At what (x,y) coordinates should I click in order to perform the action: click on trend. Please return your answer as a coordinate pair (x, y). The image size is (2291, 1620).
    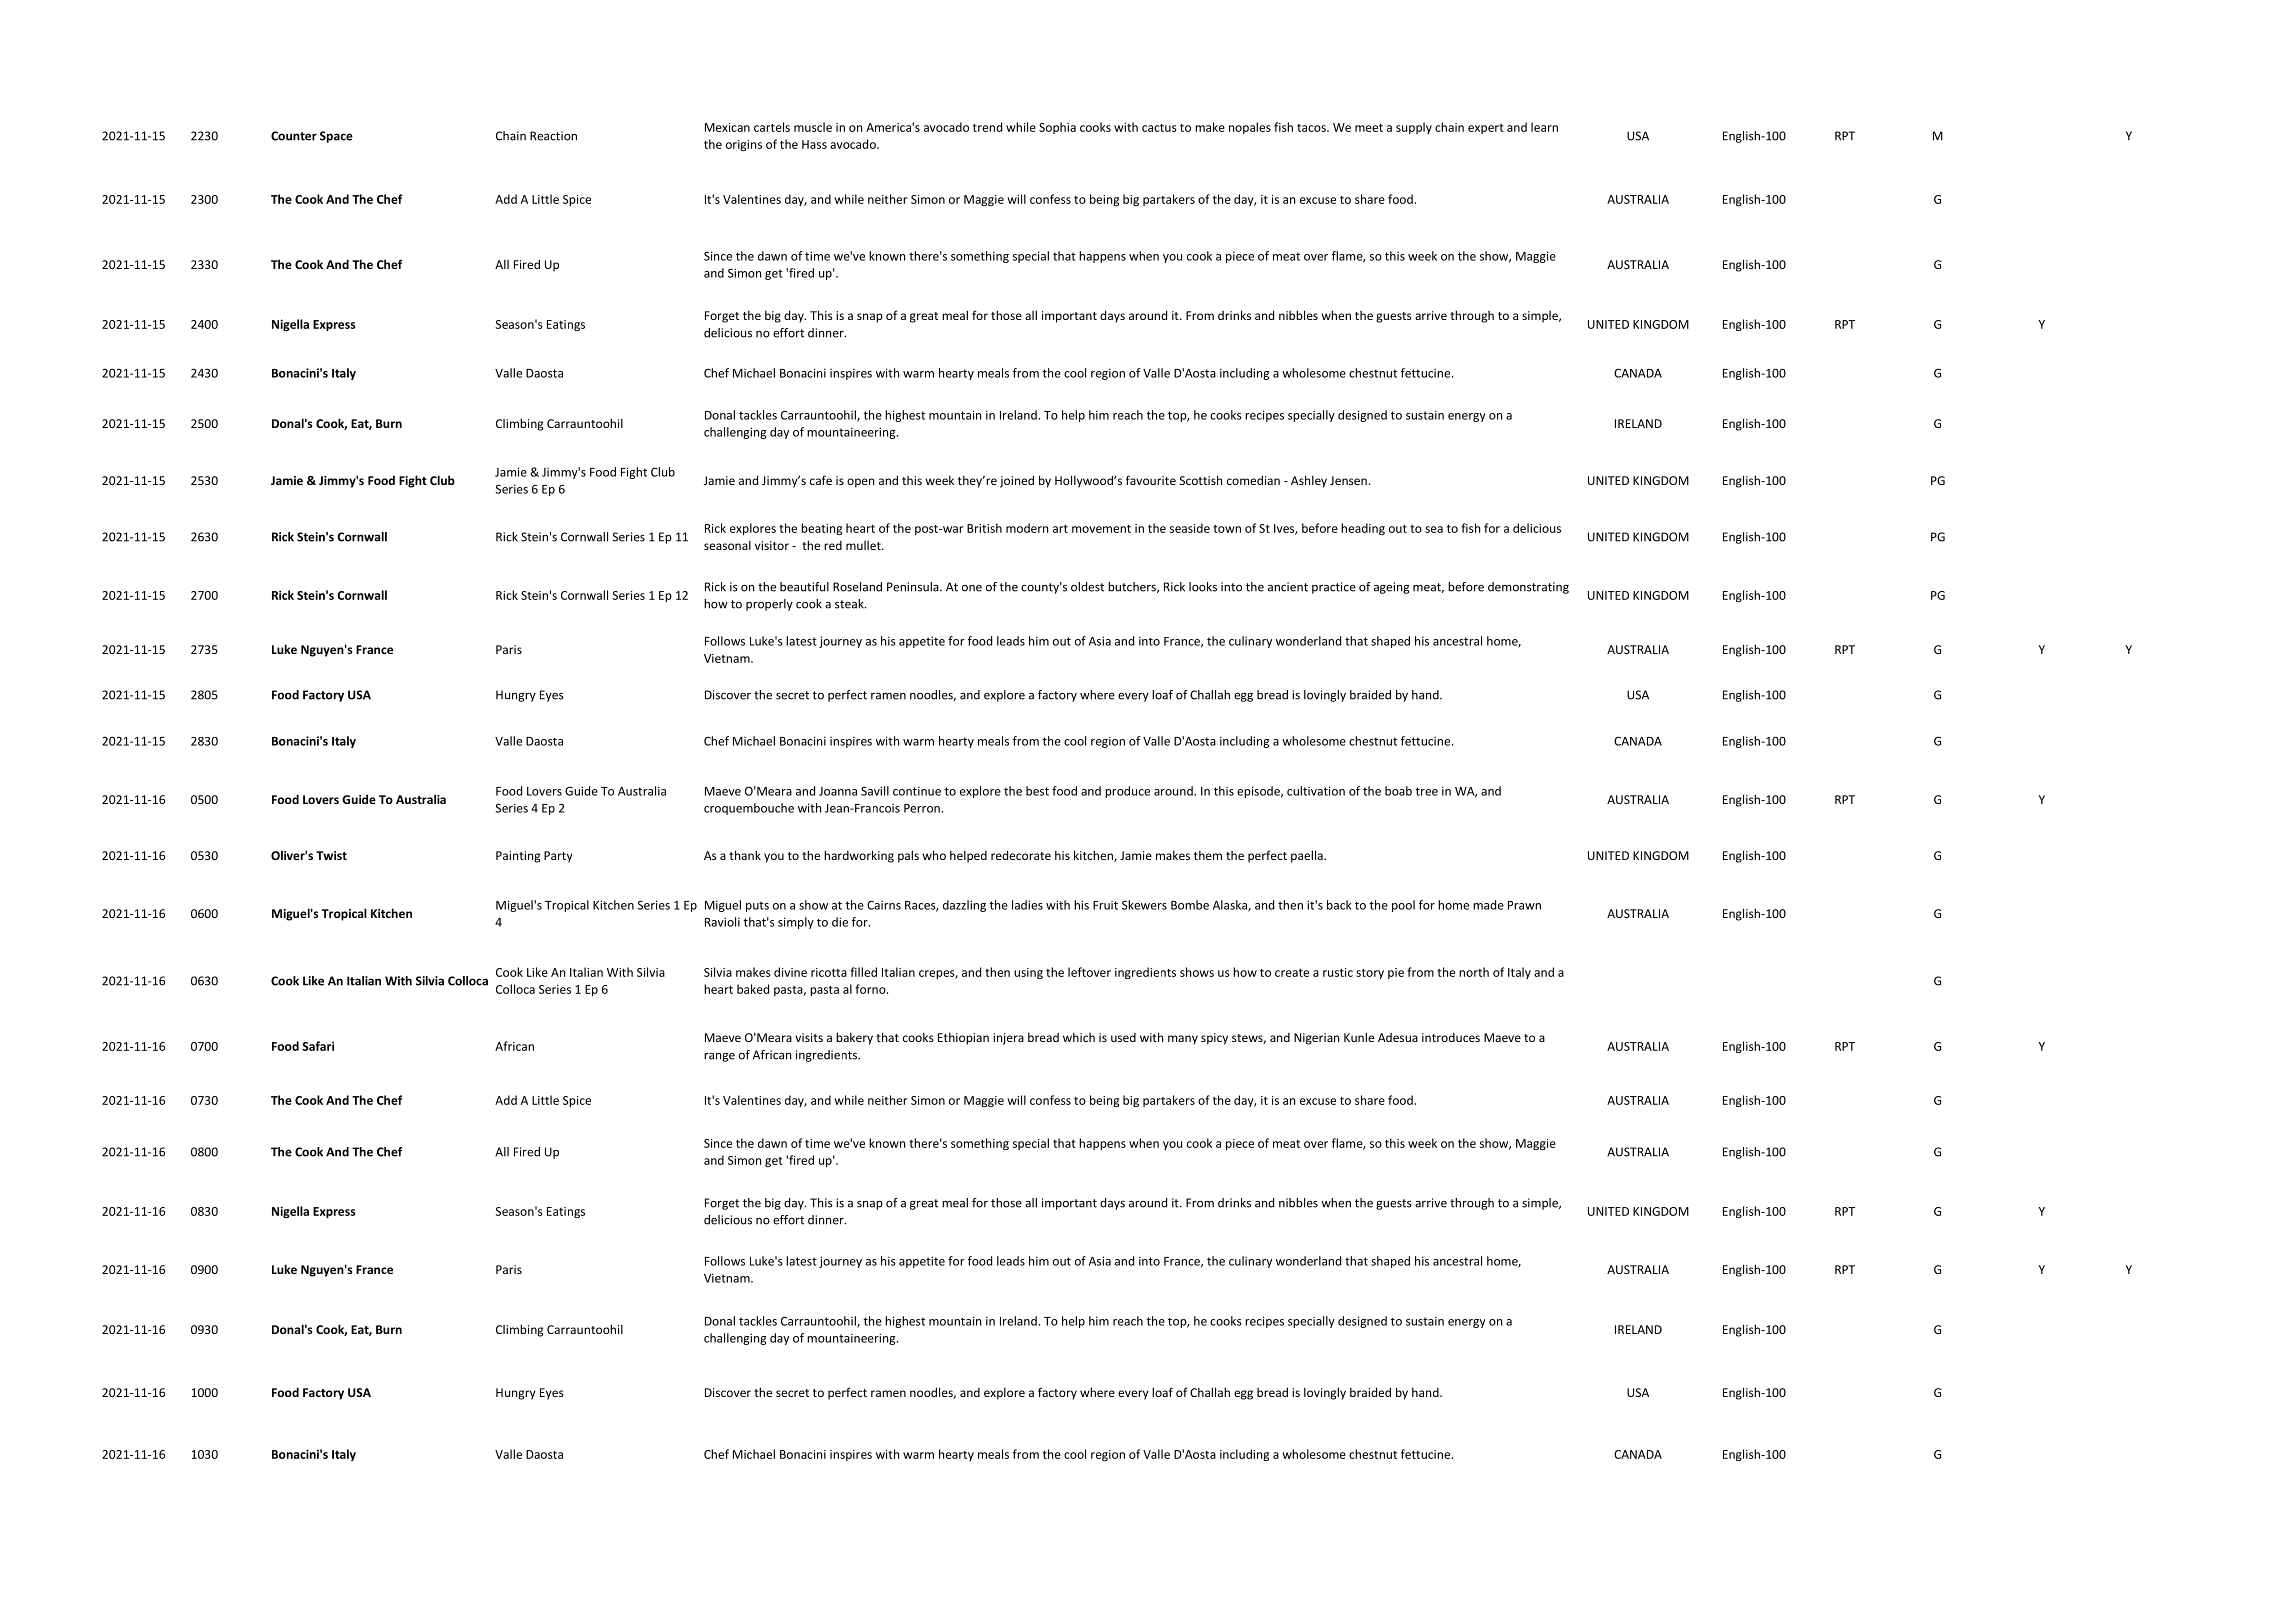
    Looking at the image, I should click on (987, 127).
